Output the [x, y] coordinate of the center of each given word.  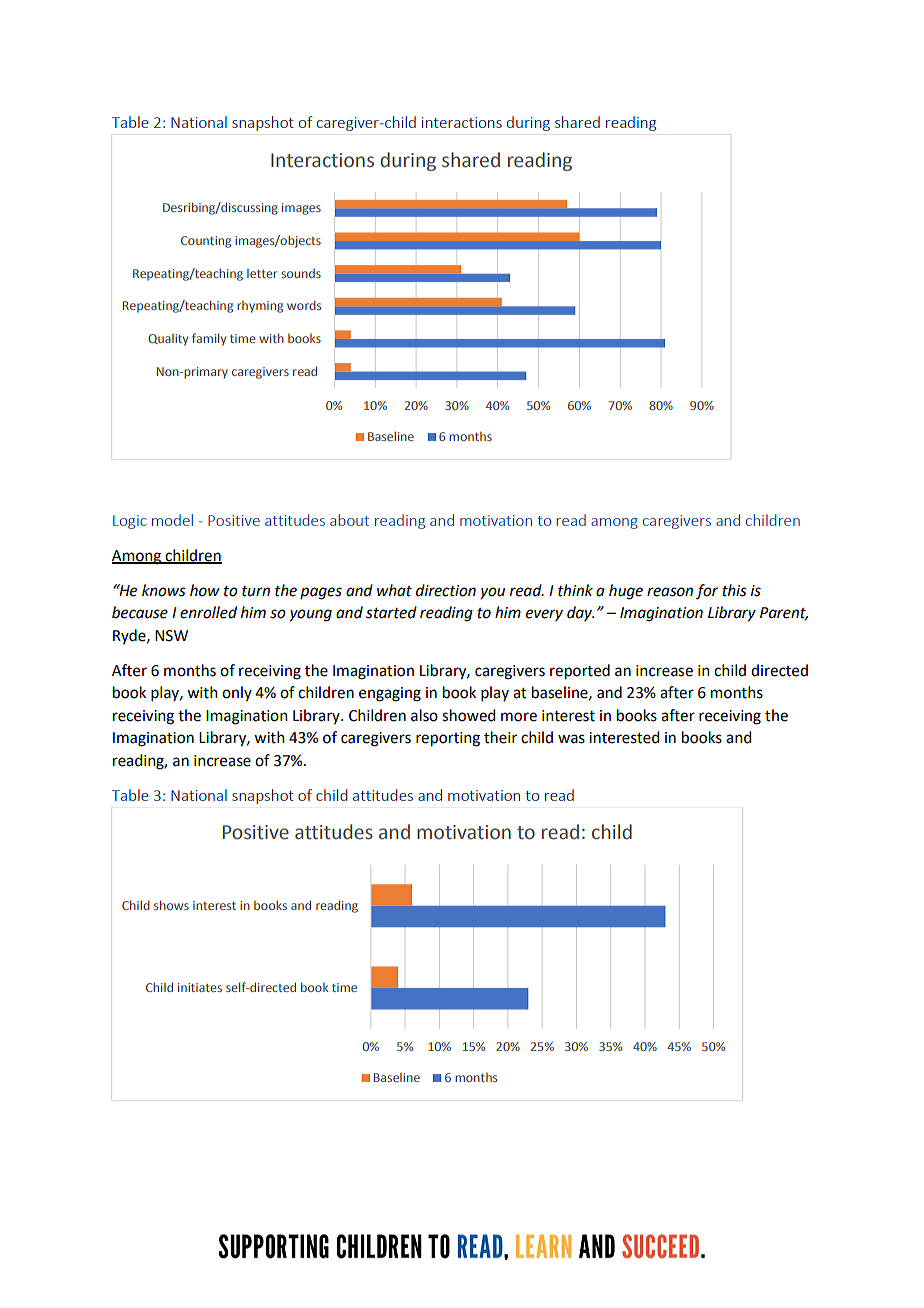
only [237, 693]
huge [626, 592]
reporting [448, 739]
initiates [200, 987]
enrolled [208, 612]
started [391, 612]
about [349, 520]
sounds [301, 273]
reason [670, 592]
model [172, 520]
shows [171, 905]
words [304, 305]
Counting [206, 242]
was [571, 739]
